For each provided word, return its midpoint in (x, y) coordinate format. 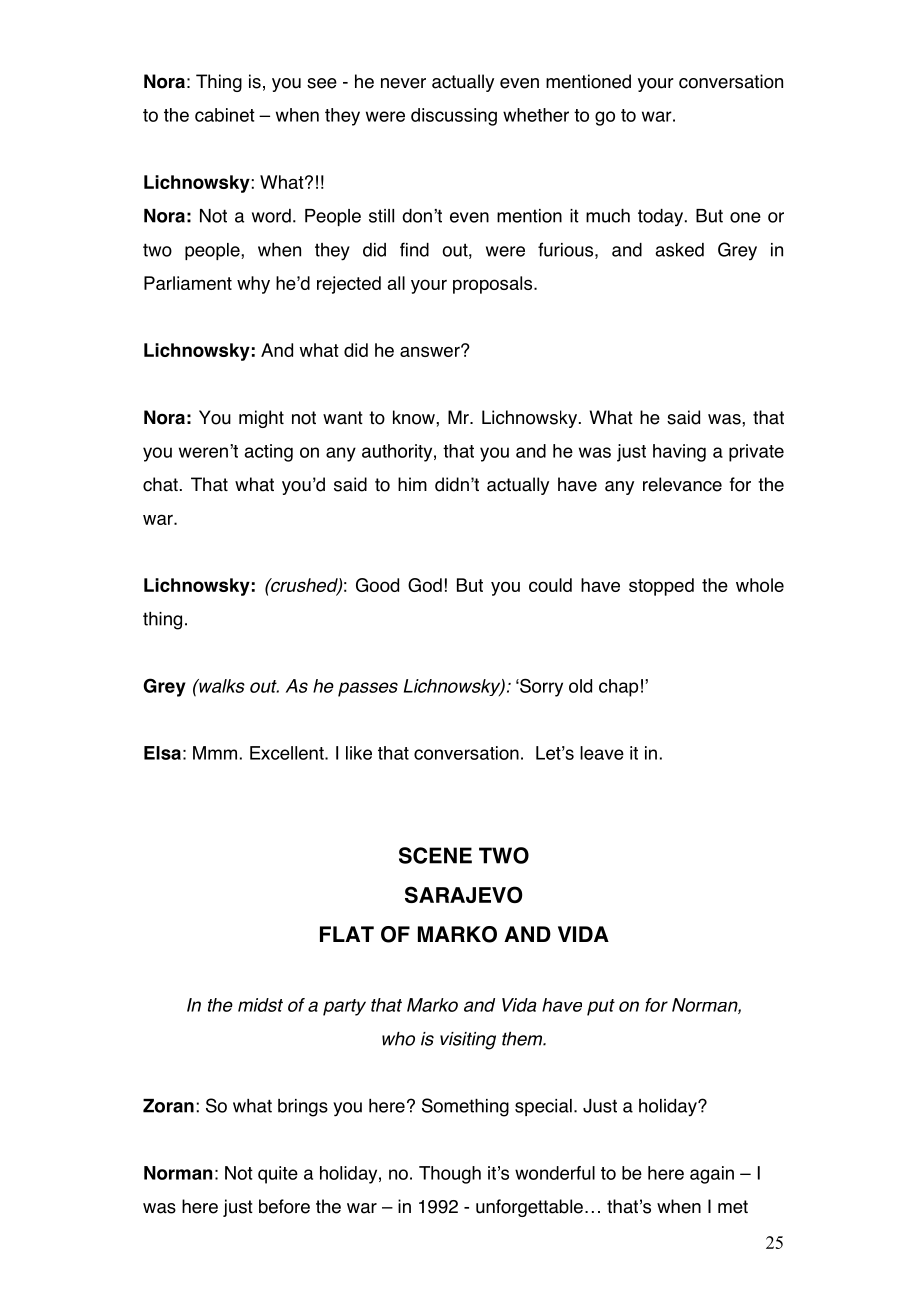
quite (278, 1175)
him (412, 484)
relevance (682, 484)
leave (602, 753)
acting (269, 453)
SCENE (435, 855)
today (662, 217)
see (322, 83)
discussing (454, 117)
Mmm (215, 753)
